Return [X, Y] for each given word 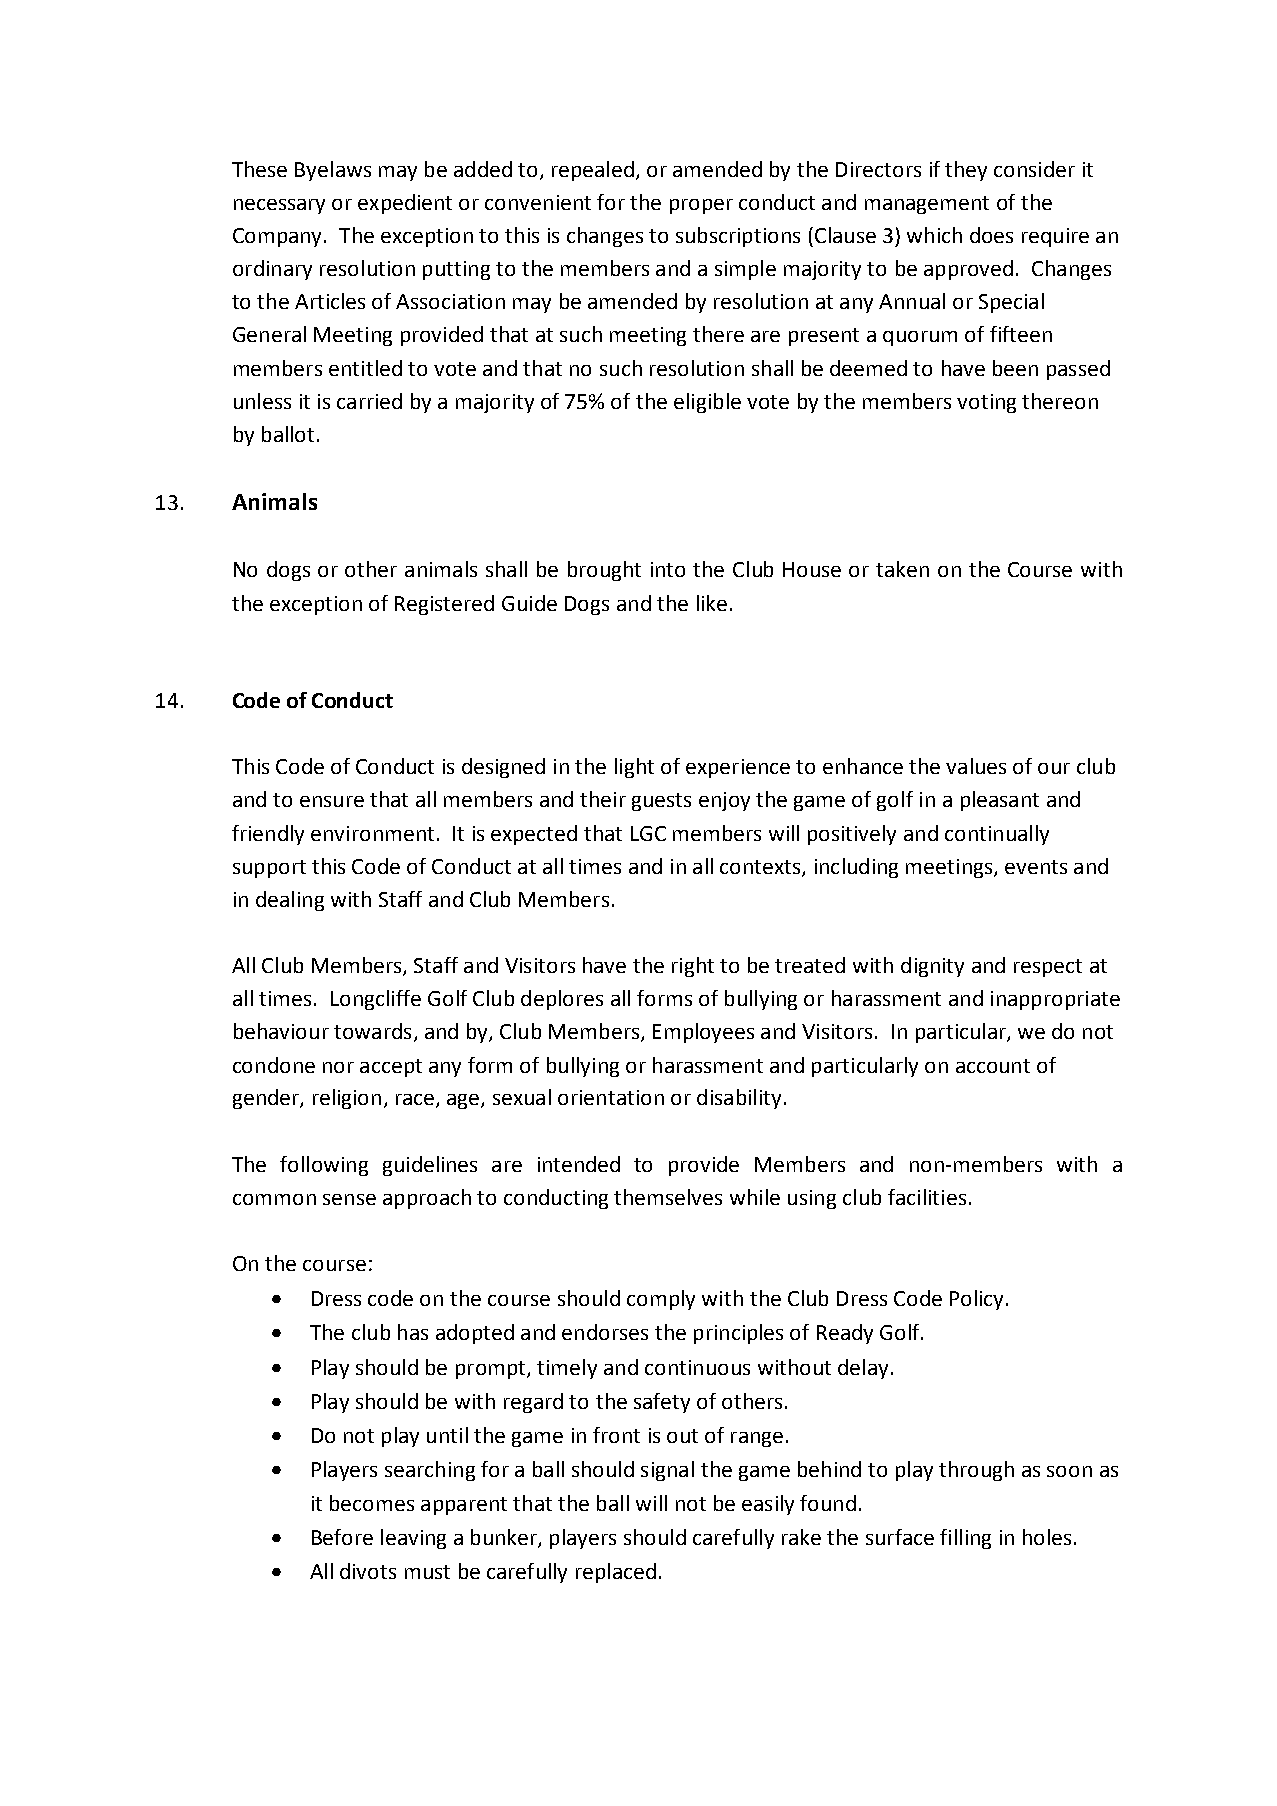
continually [997, 835]
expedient [405, 204]
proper [701, 206]
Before [342, 1537]
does [991, 235]
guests [661, 802]
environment [372, 833]
